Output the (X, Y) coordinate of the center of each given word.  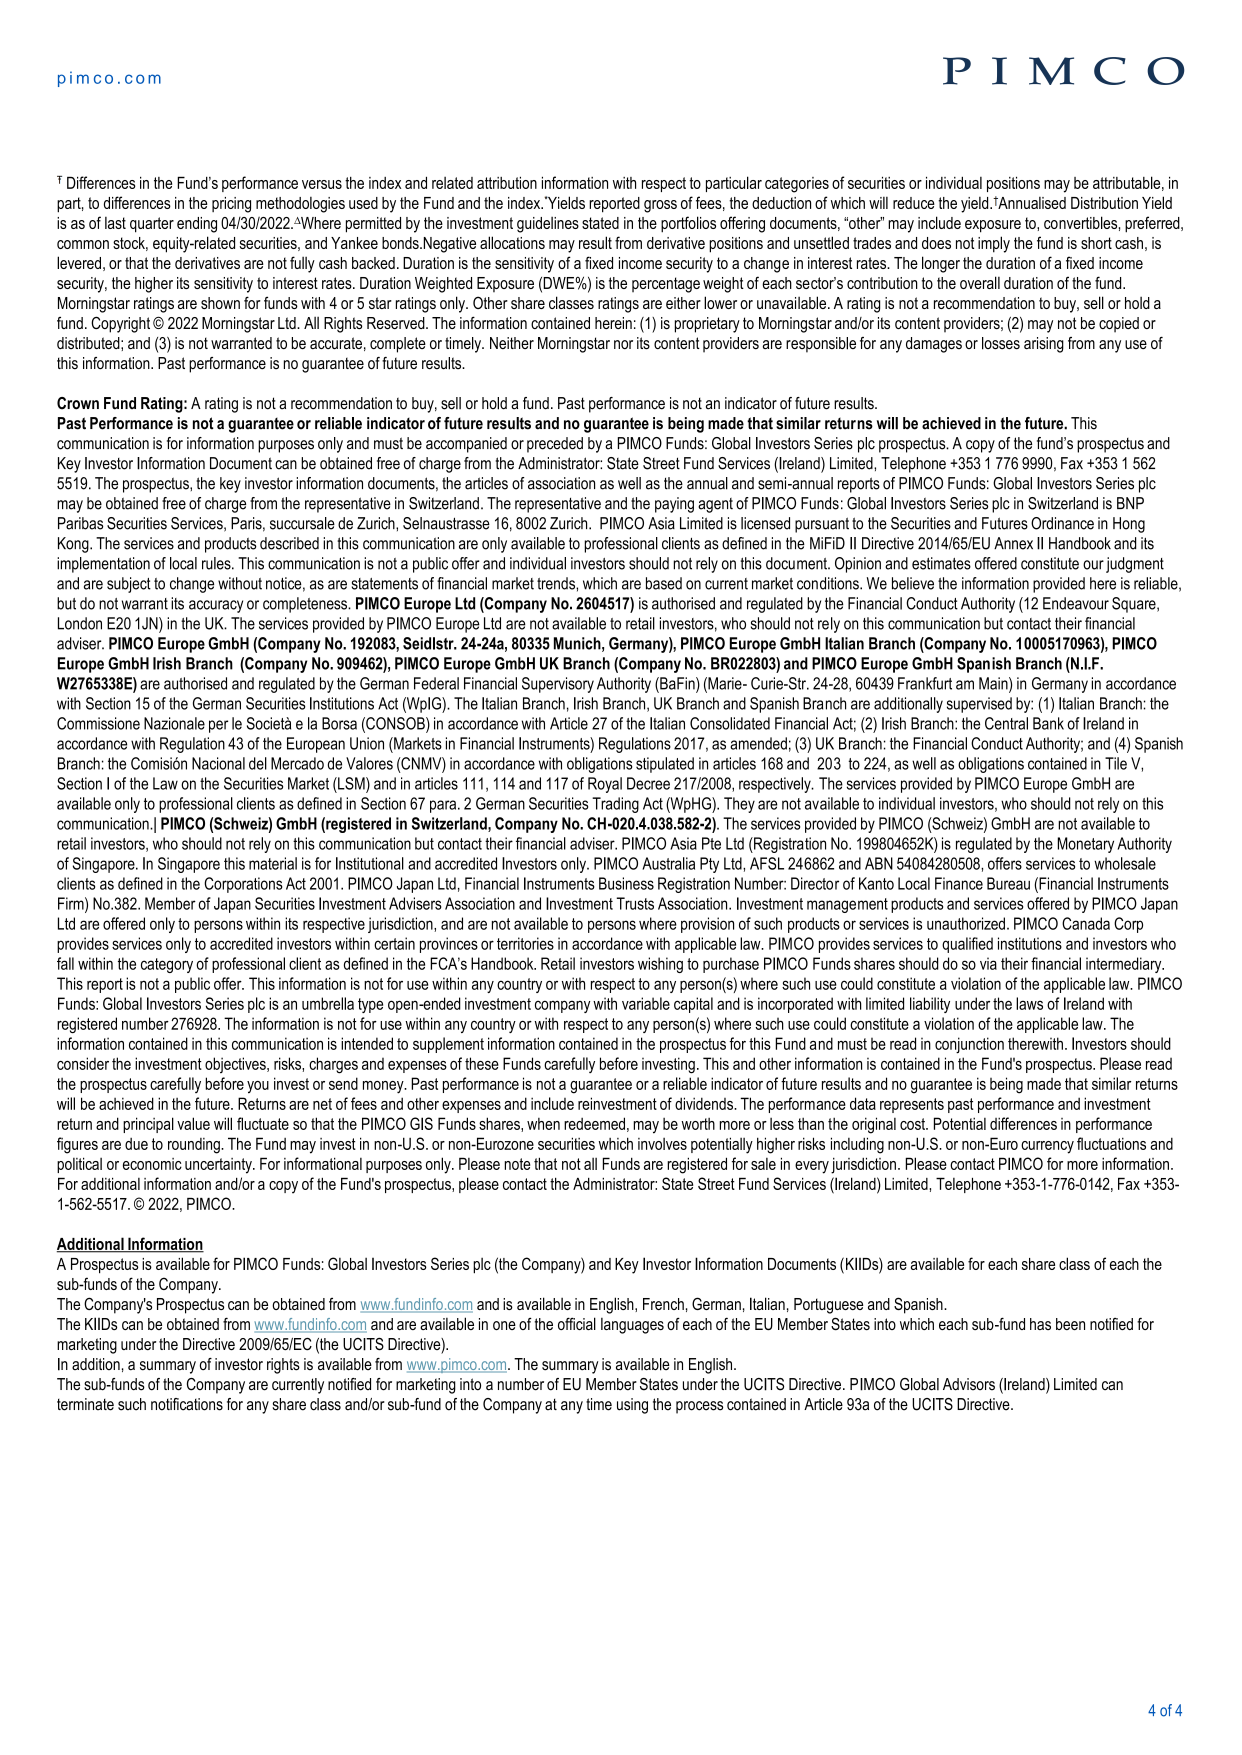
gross (660, 206)
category (167, 965)
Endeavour (1076, 603)
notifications (187, 1404)
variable (646, 1003)
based (664, 583)
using (632, 1406)
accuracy (216, 606)
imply (994, 244)
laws (1029, 1003)
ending (197, 225)
